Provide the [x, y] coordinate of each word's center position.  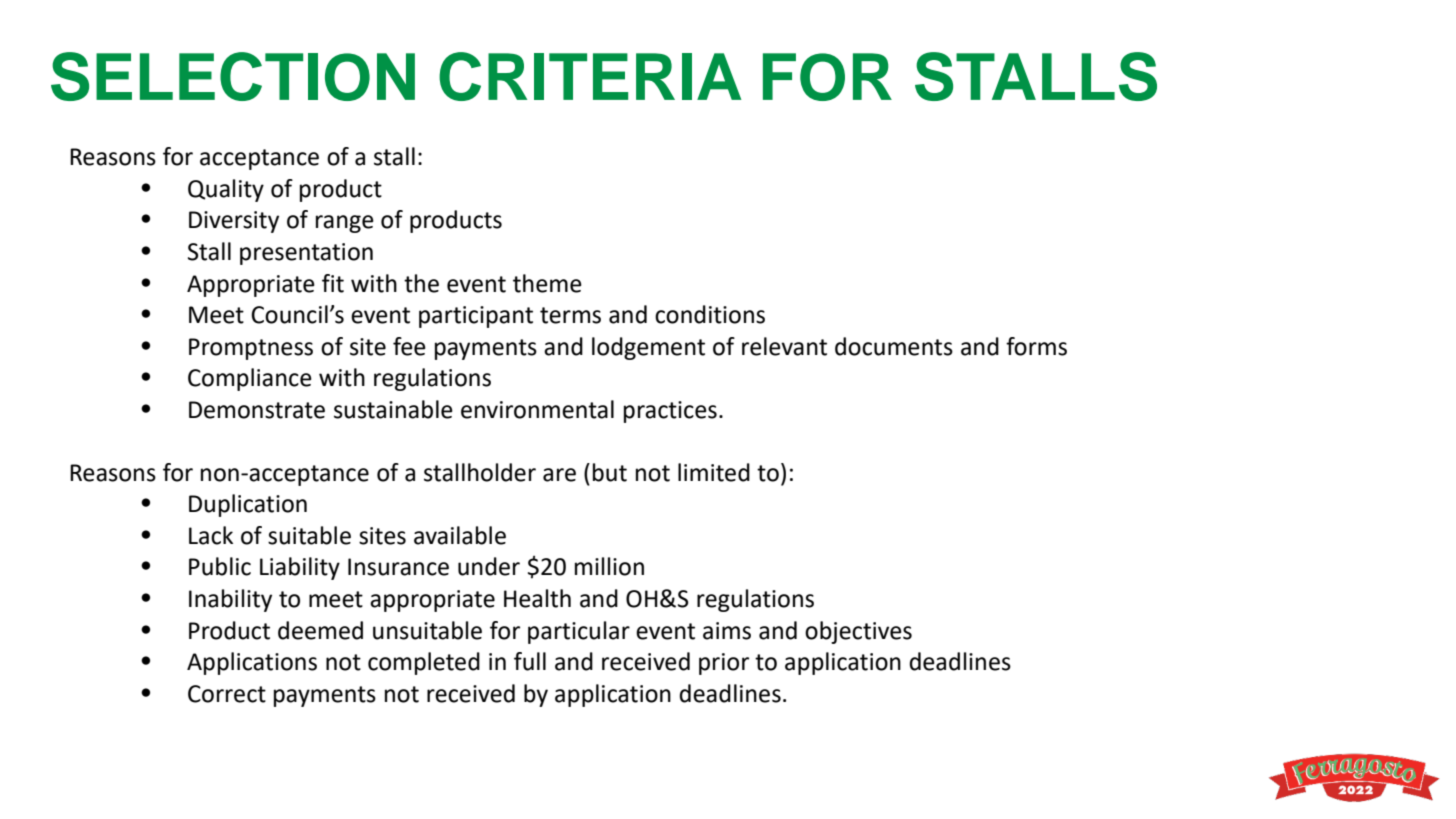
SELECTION [233, 76]
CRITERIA [590, 76]
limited [714, 472]
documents [894, 346]
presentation [306, 254]
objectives [858, 632]
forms [1036, 346]
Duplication [248, 505]
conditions [710, 314]
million [609, 566]
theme [547, 283]
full [530, 661]
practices [670, 412]
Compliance [250, 379]
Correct [227, 694]
